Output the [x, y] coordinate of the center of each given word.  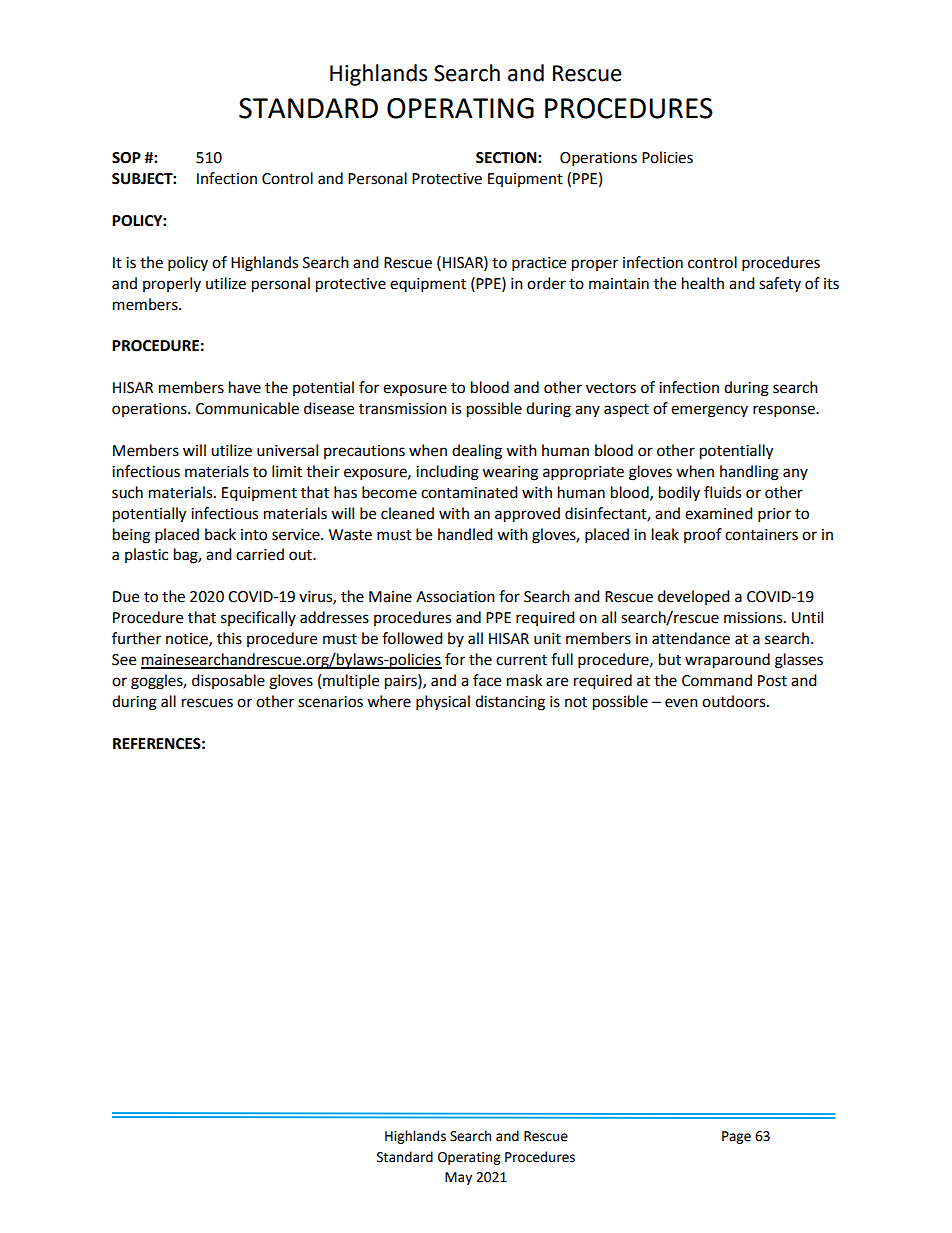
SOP [126, 158]
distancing [510, 703]
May [458, 1178]
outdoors [735, 701]
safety [780, 284]
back [220, 534]
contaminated [469, 492]
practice [539, 264]
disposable [228, 681]
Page [736, 1137]
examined [719, 513]
